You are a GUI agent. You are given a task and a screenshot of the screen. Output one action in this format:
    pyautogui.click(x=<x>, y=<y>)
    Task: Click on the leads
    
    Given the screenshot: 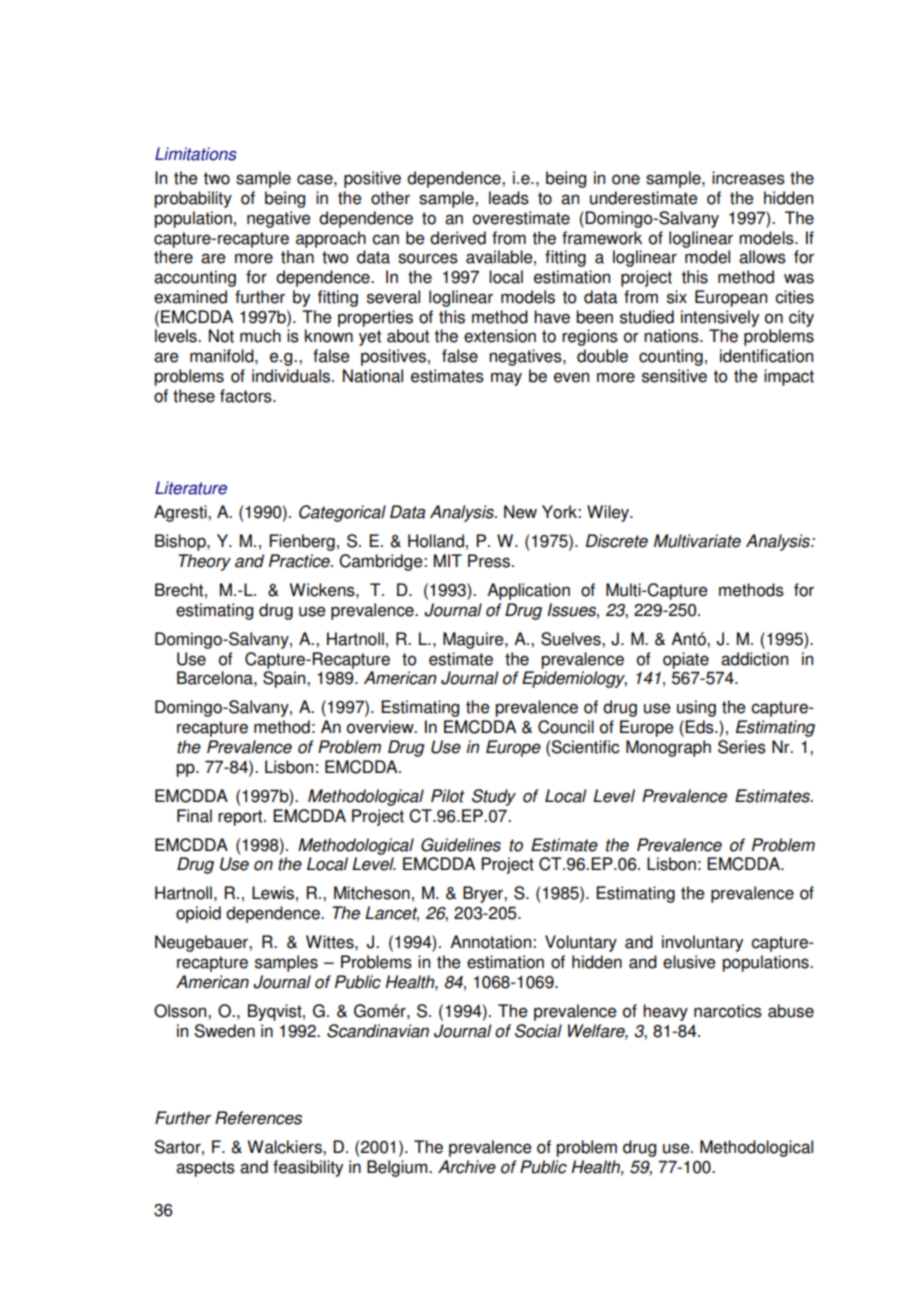 What is the action you would take?
    pyautogui.click(x=509, y=198)
